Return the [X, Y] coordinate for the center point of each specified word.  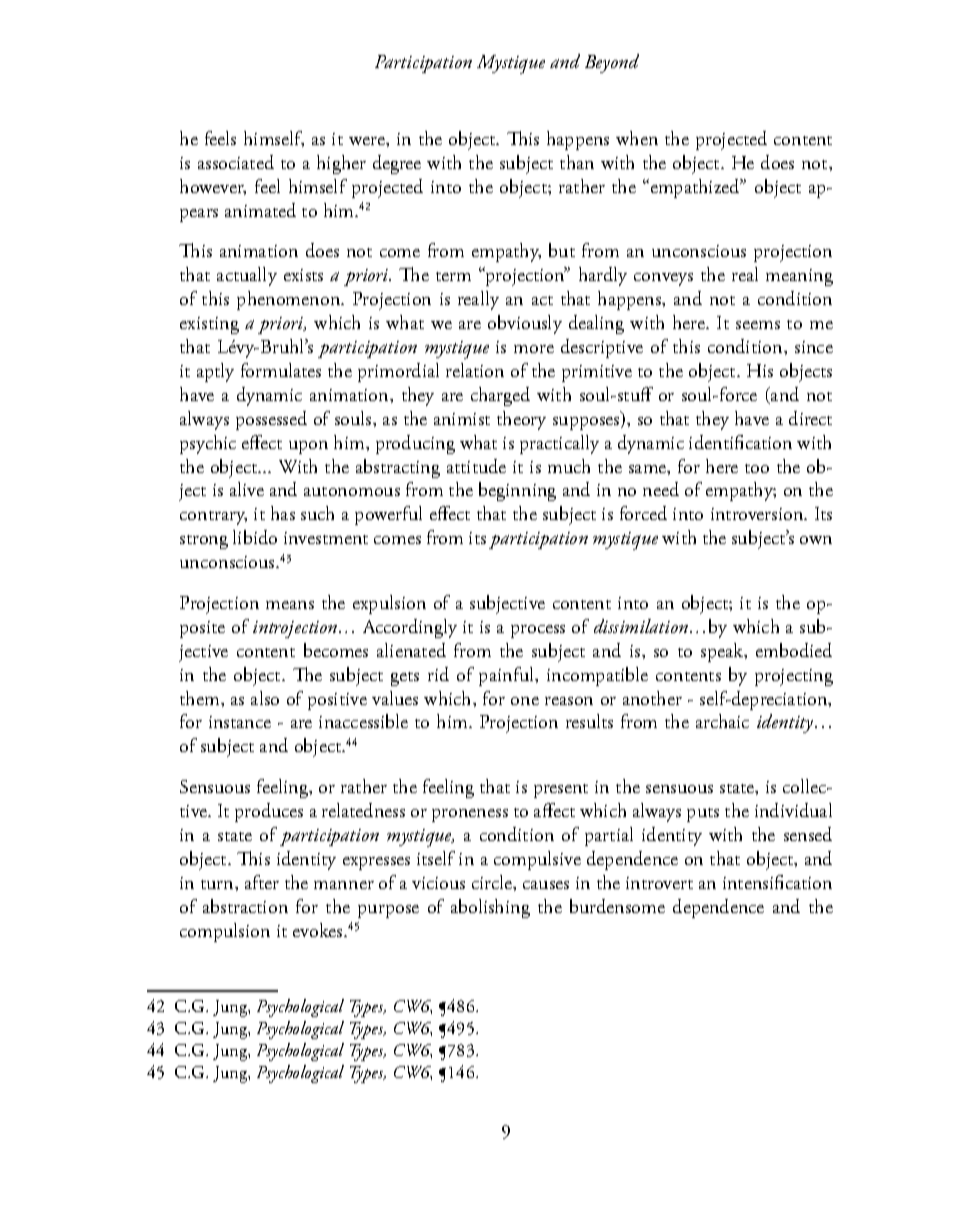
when [637, 138]
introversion [758, 514]
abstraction [245, 906]
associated [236, 162]
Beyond [612, 63]
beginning [517, 491]
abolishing [490, 908]
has [283, 513]
